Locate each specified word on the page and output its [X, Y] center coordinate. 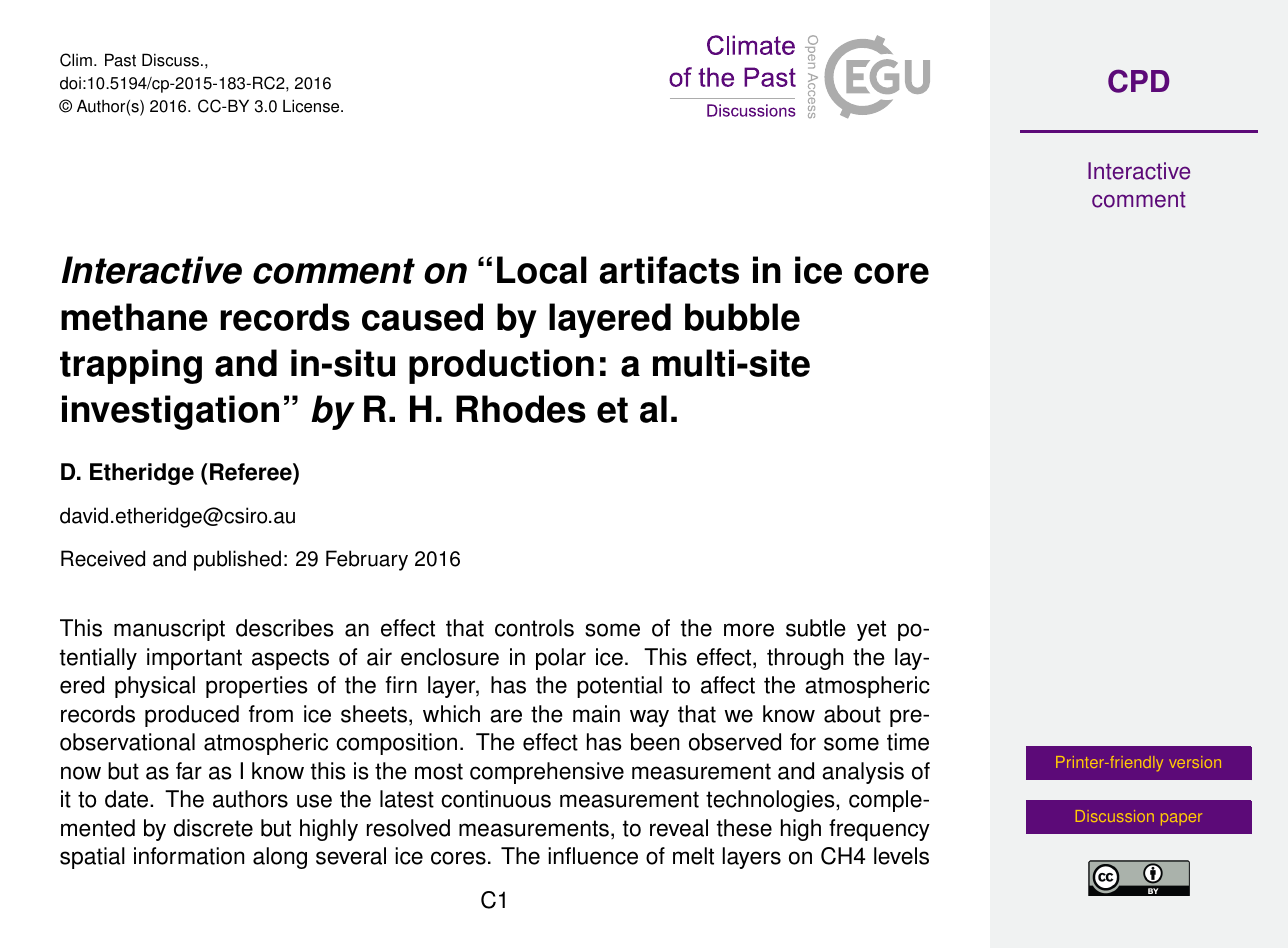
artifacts [669, 270]
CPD [1138, 81]
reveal [679, 828]
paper [1181, 819]
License [312, 106]
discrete [213, 828]
